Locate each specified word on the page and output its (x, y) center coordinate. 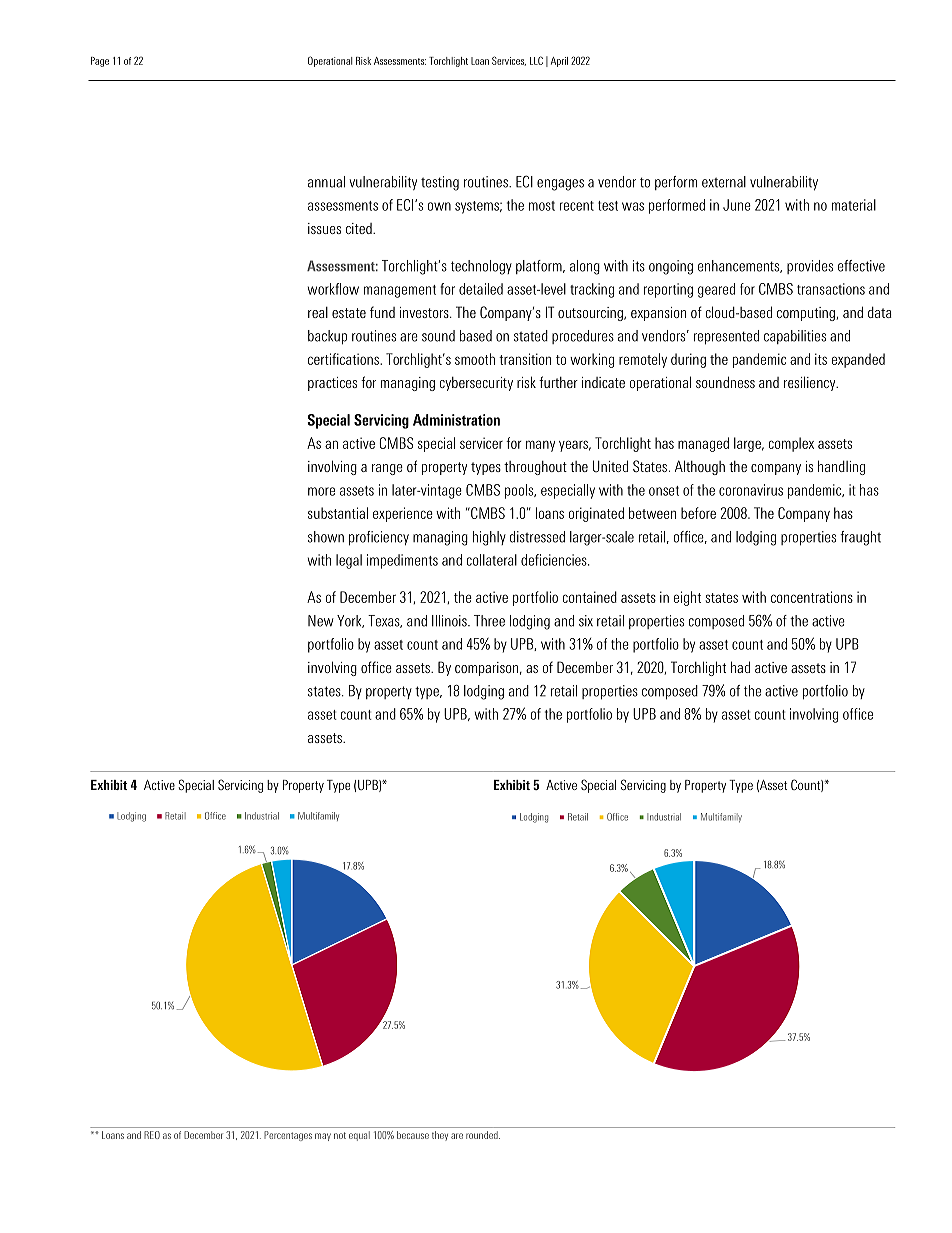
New (321, 621)
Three (489, 621)
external (724, 182)
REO (152, 1135)
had (740, 667)
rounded (483, 1135)
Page (100, 62)
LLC (536, 60)
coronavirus (751, 490)
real (318, 312)
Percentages (288, 1136)
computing (807, 314)
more (321, 491)
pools (520, 491)
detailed (481, 289)
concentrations (812, 597)
